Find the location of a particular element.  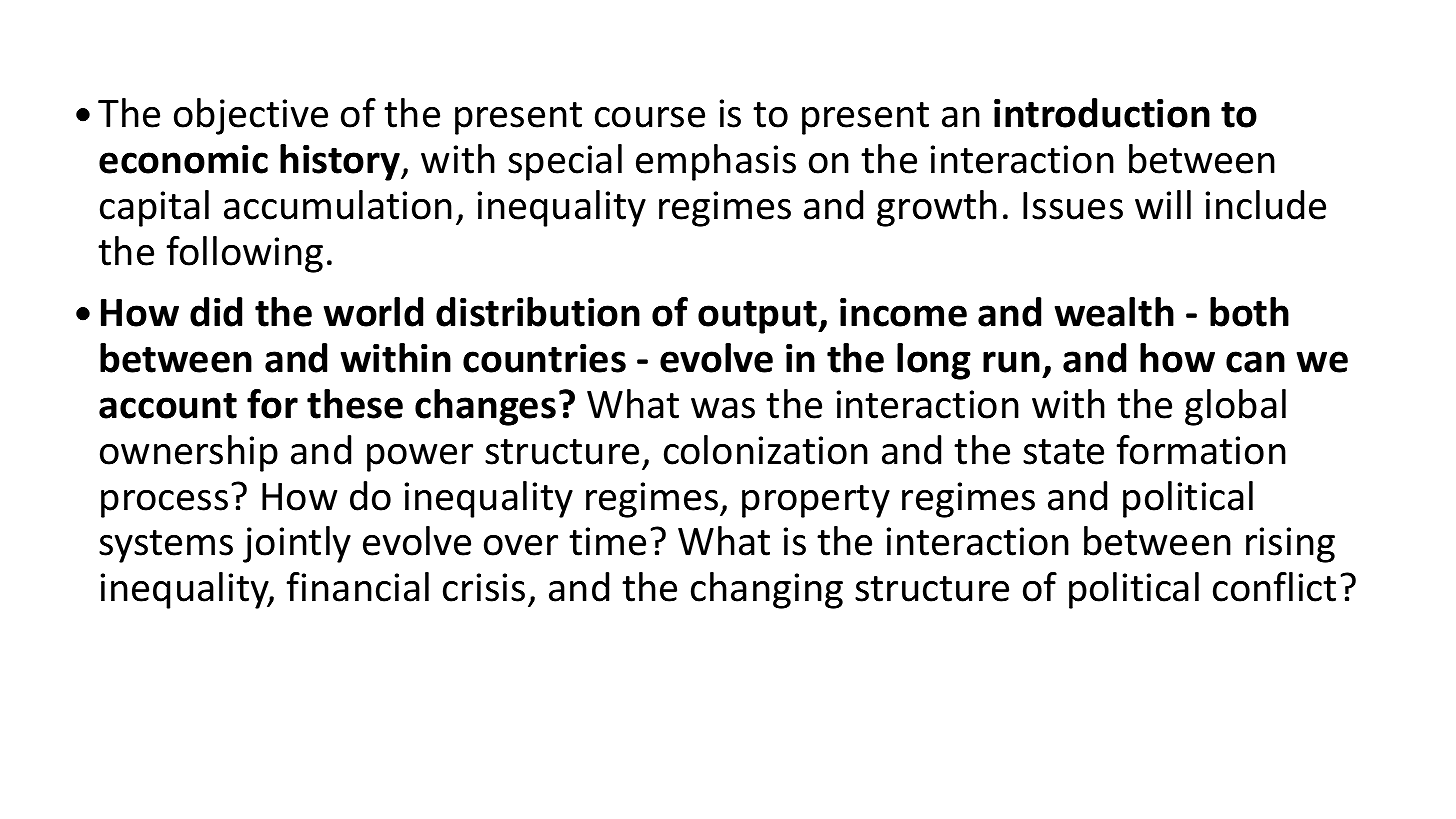

did is located at coordinates (216, 312).
